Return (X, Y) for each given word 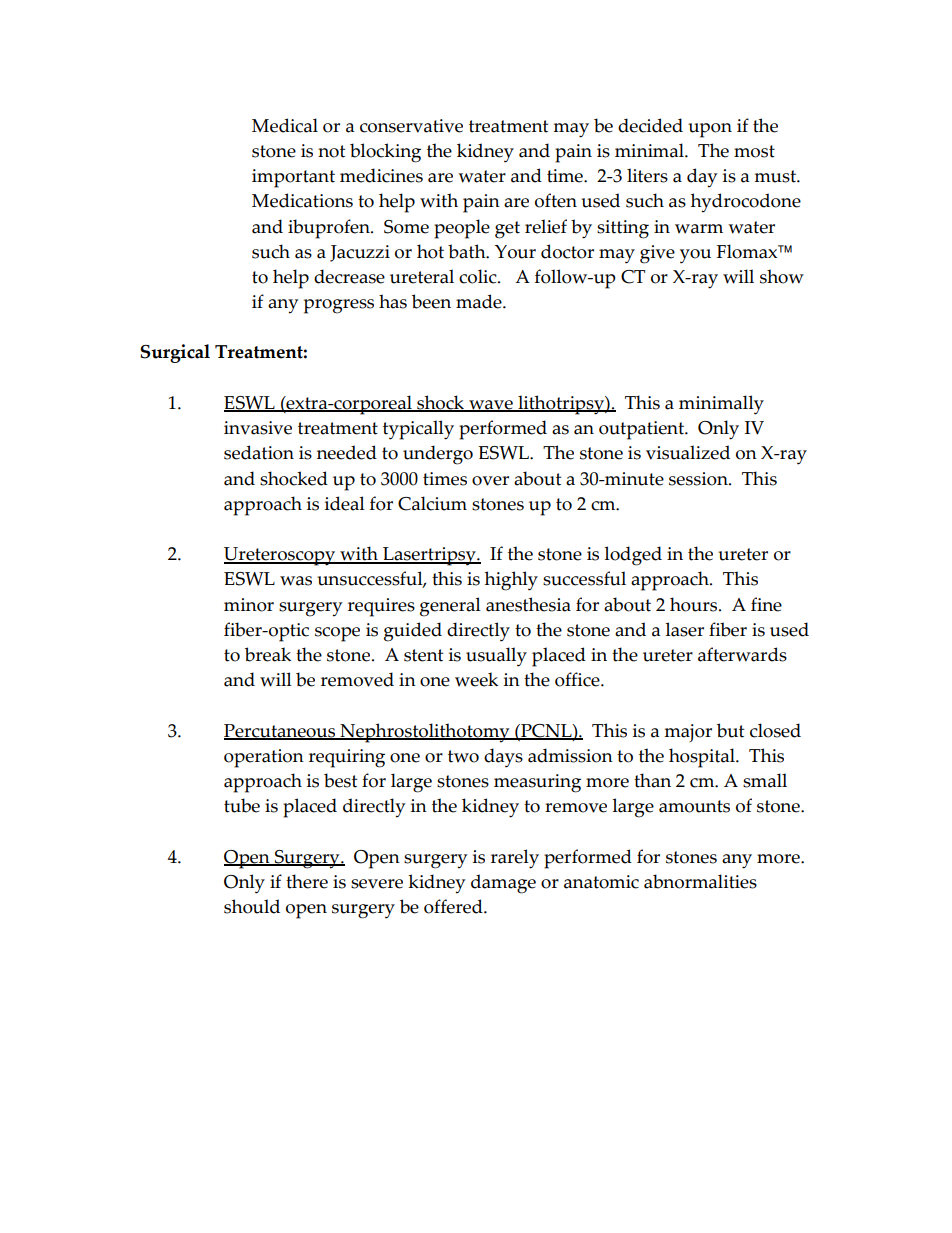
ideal (345, 503)
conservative (411, 126)
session (699, 479)
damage (503, 884)
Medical (285, 125)
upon (710, 130)
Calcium (432, 503)
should (252, 906)
